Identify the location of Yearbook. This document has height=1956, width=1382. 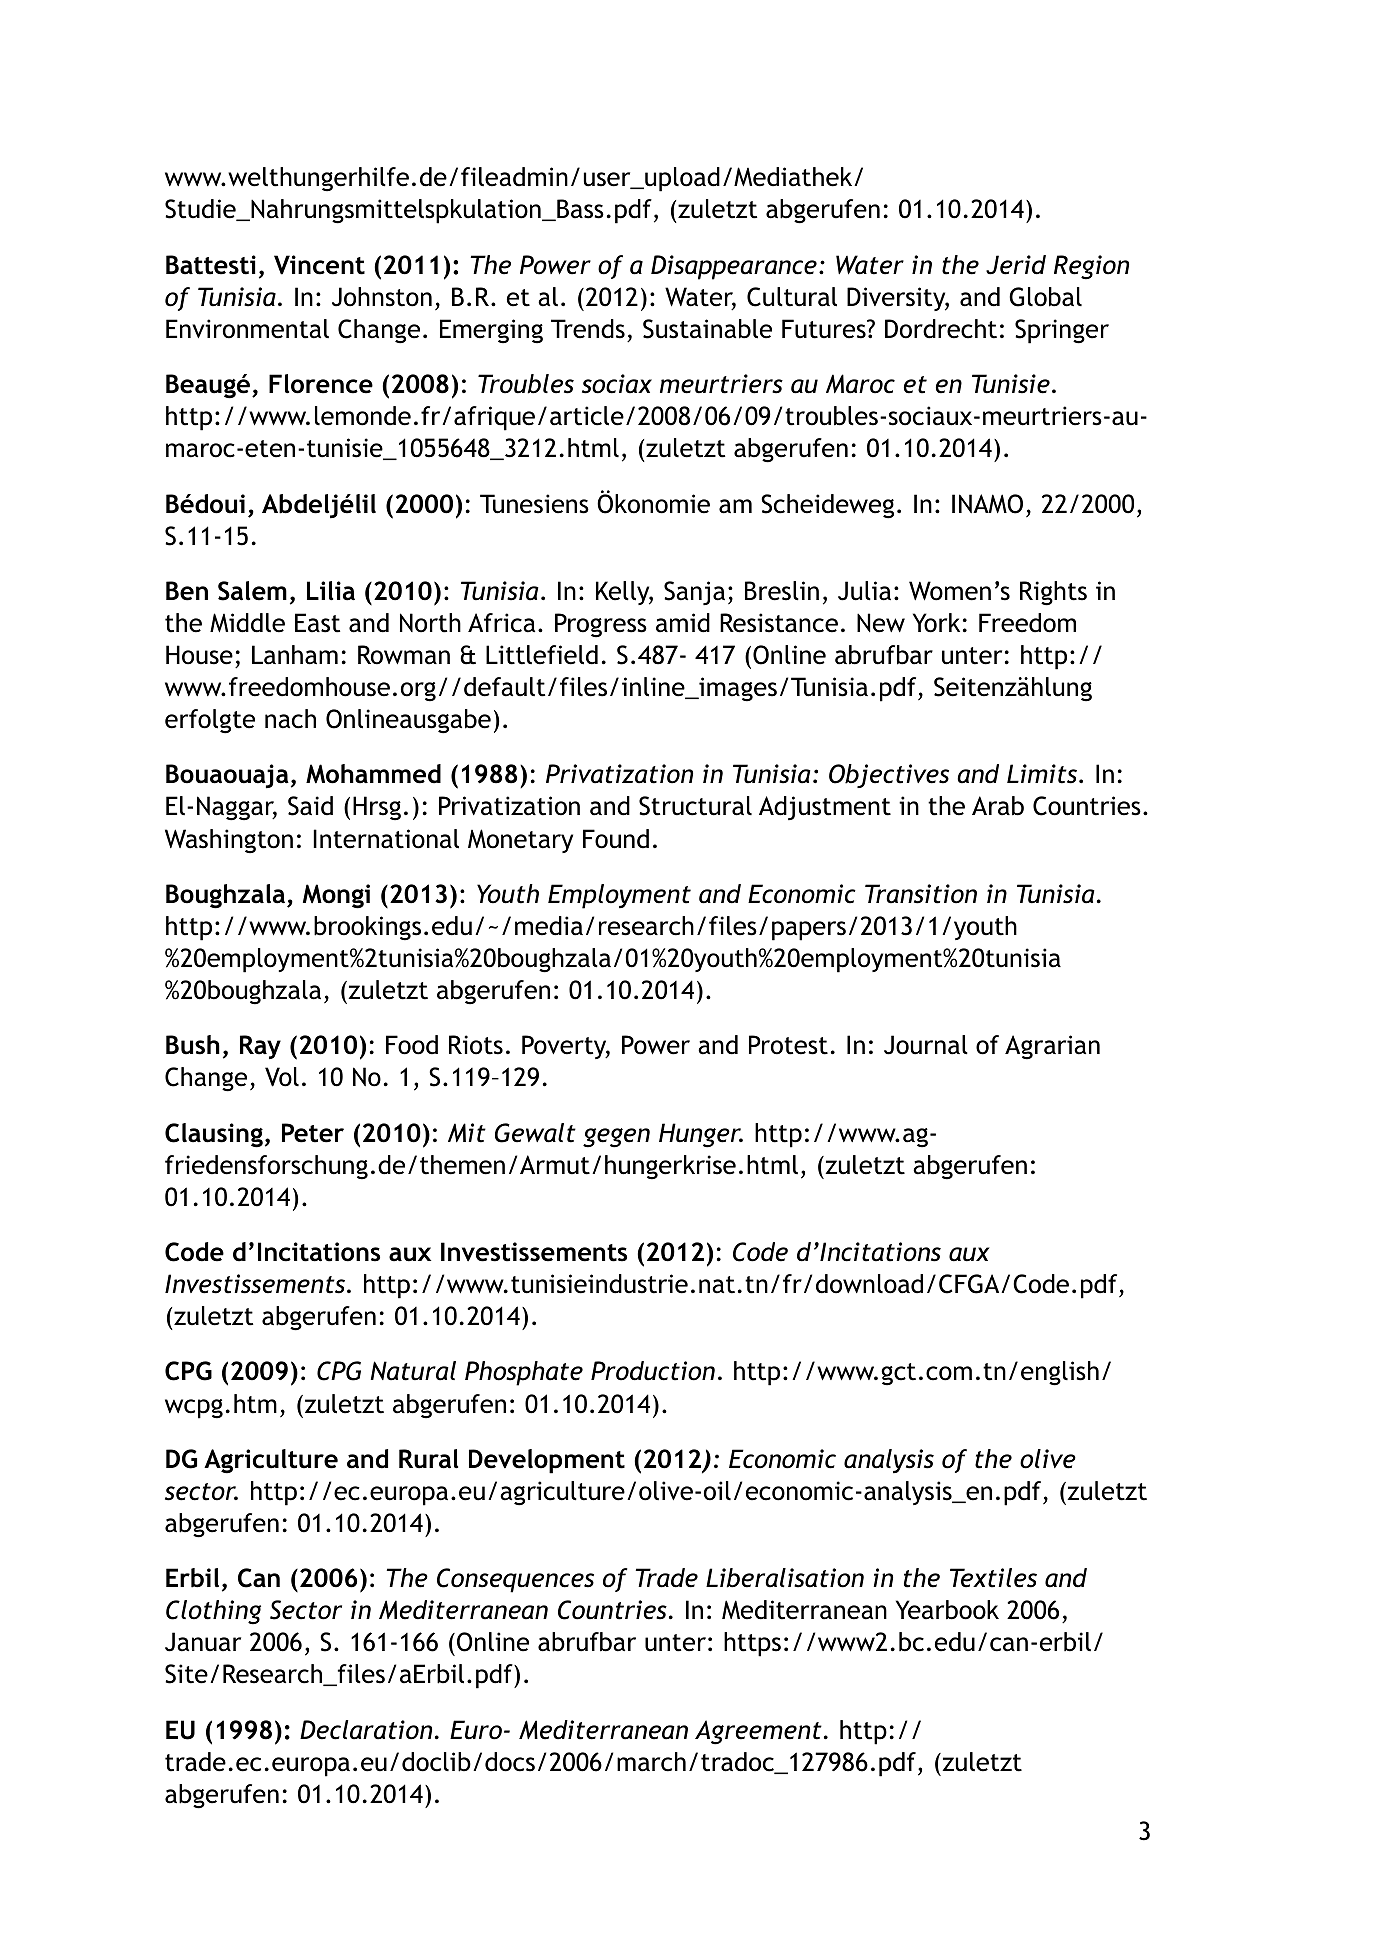
(947, 1610).
